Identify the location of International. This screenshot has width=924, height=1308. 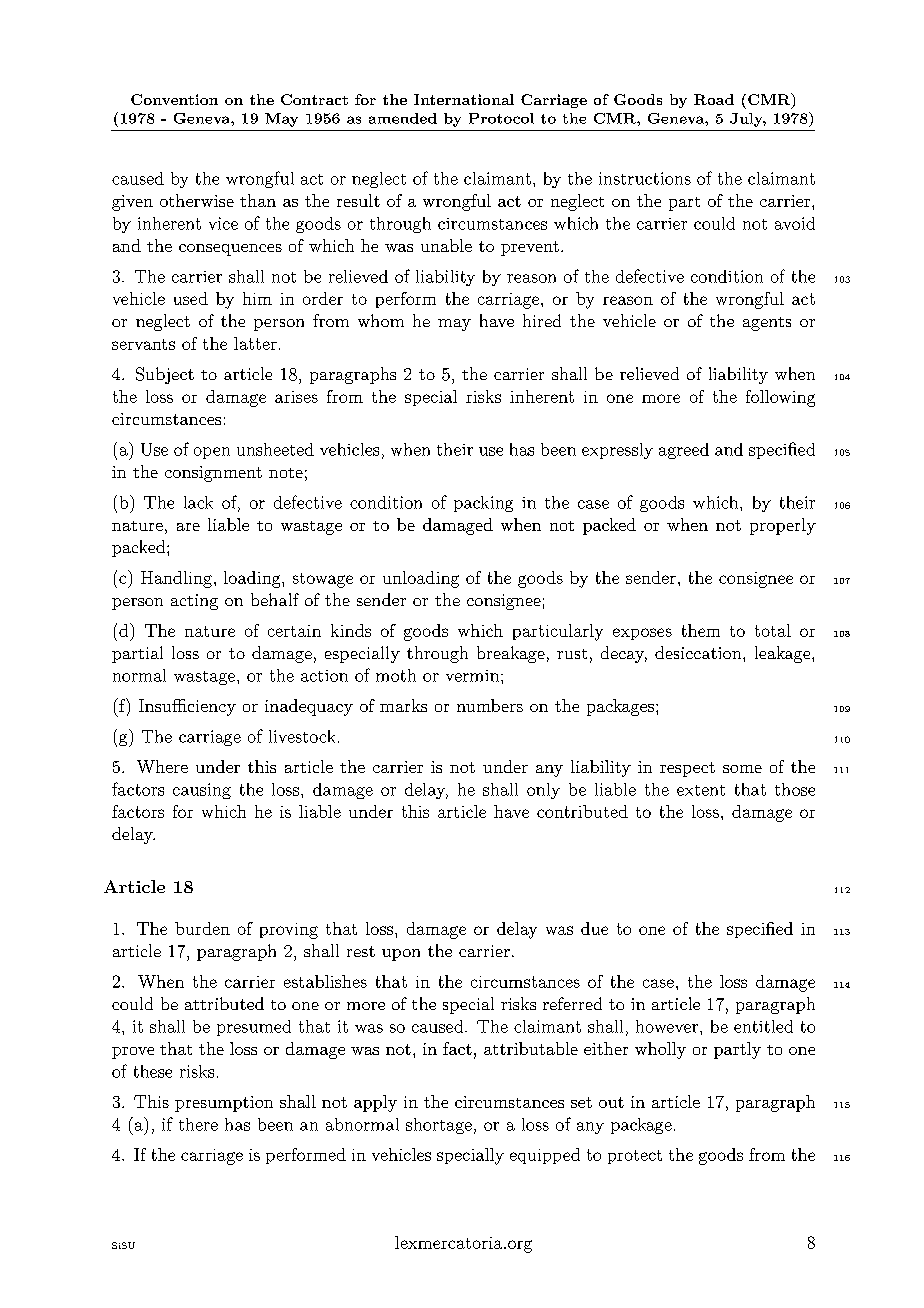
(464, 99).
